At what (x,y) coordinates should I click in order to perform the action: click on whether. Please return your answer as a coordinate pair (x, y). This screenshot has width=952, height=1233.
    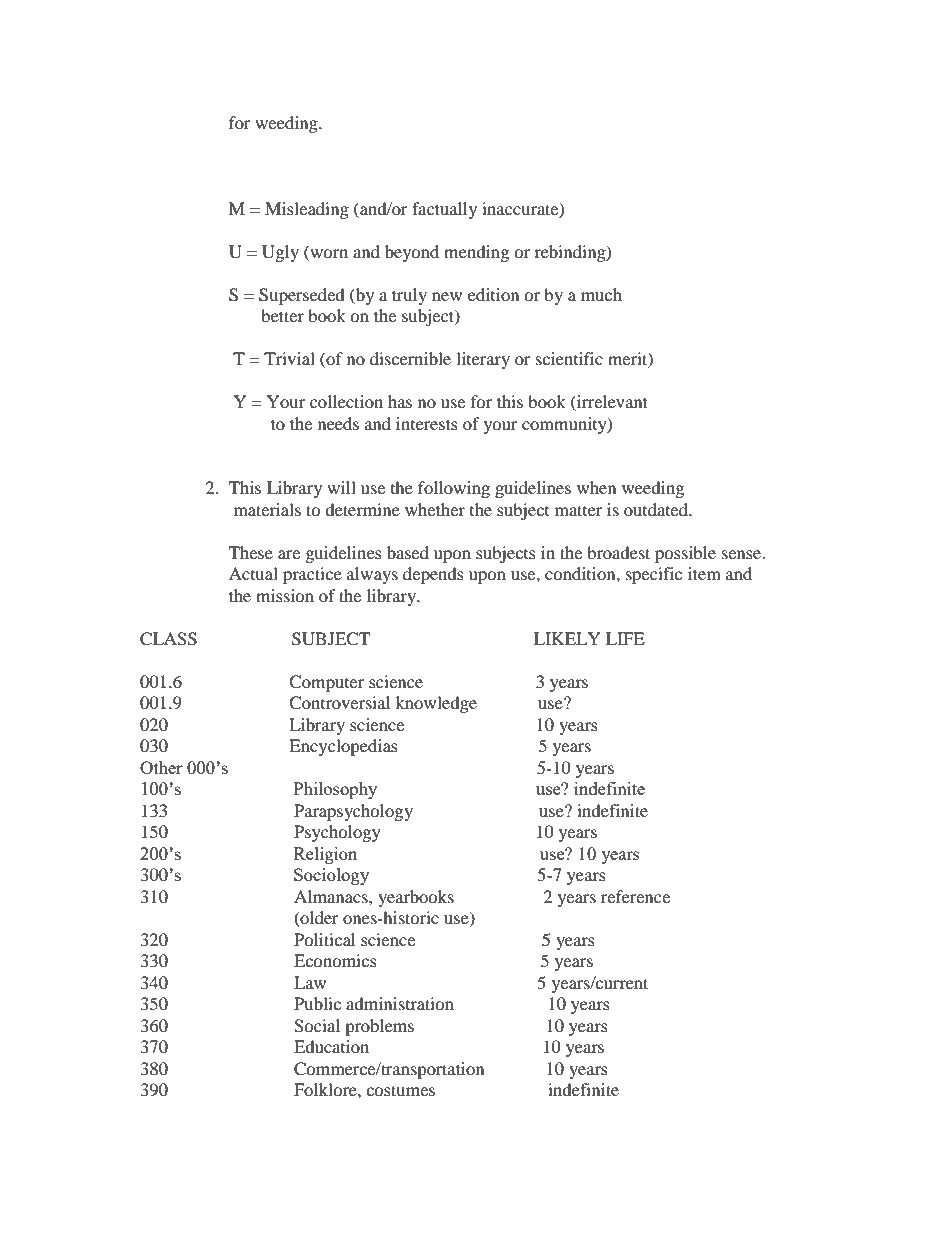
    Looking at the image, I should click on (435, 509).
